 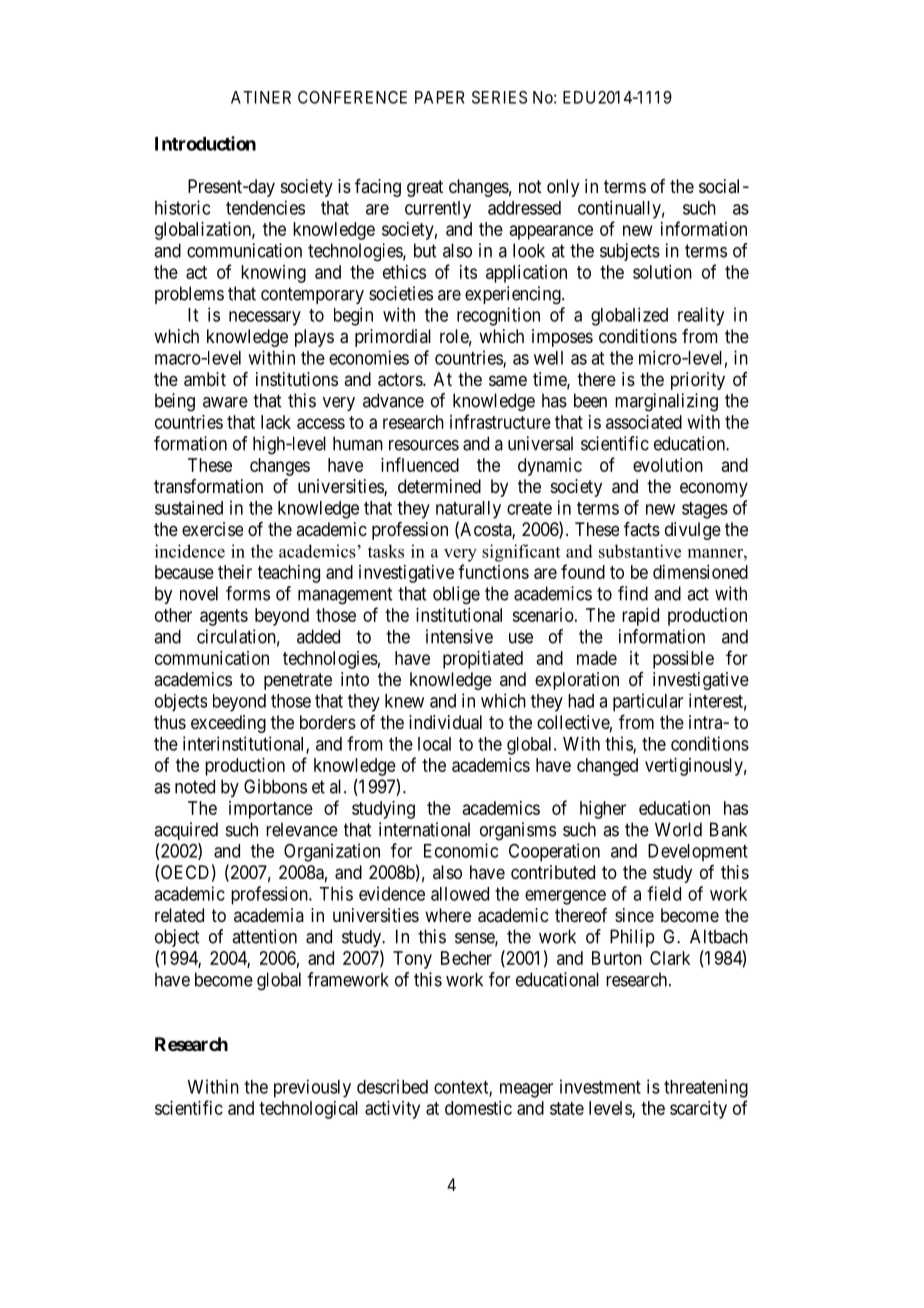 I want to click on changed, so click(x=607, y=767).
